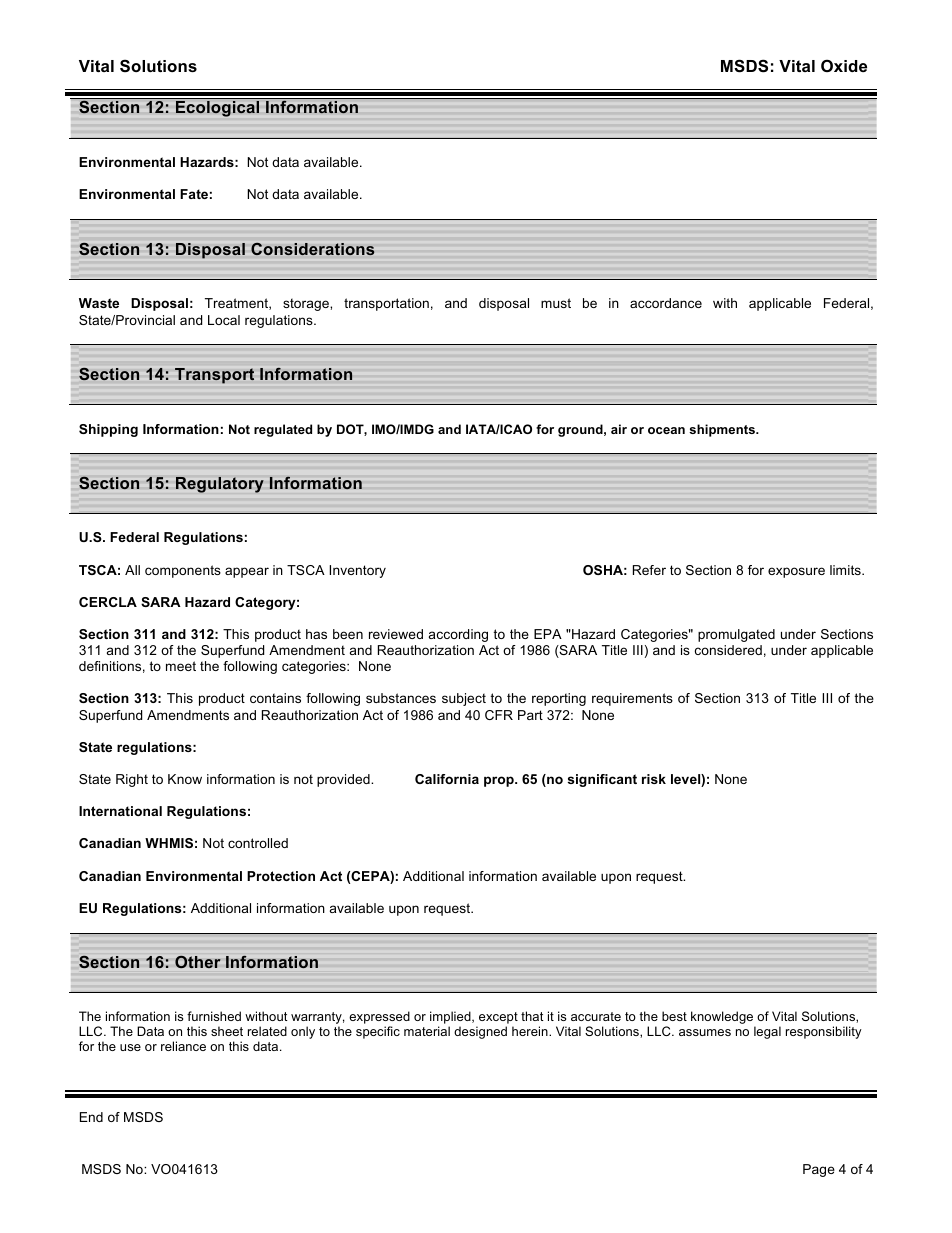  Describe the element at coordinates (480, 1032) in the screenshot. I see `designed` at that location.
